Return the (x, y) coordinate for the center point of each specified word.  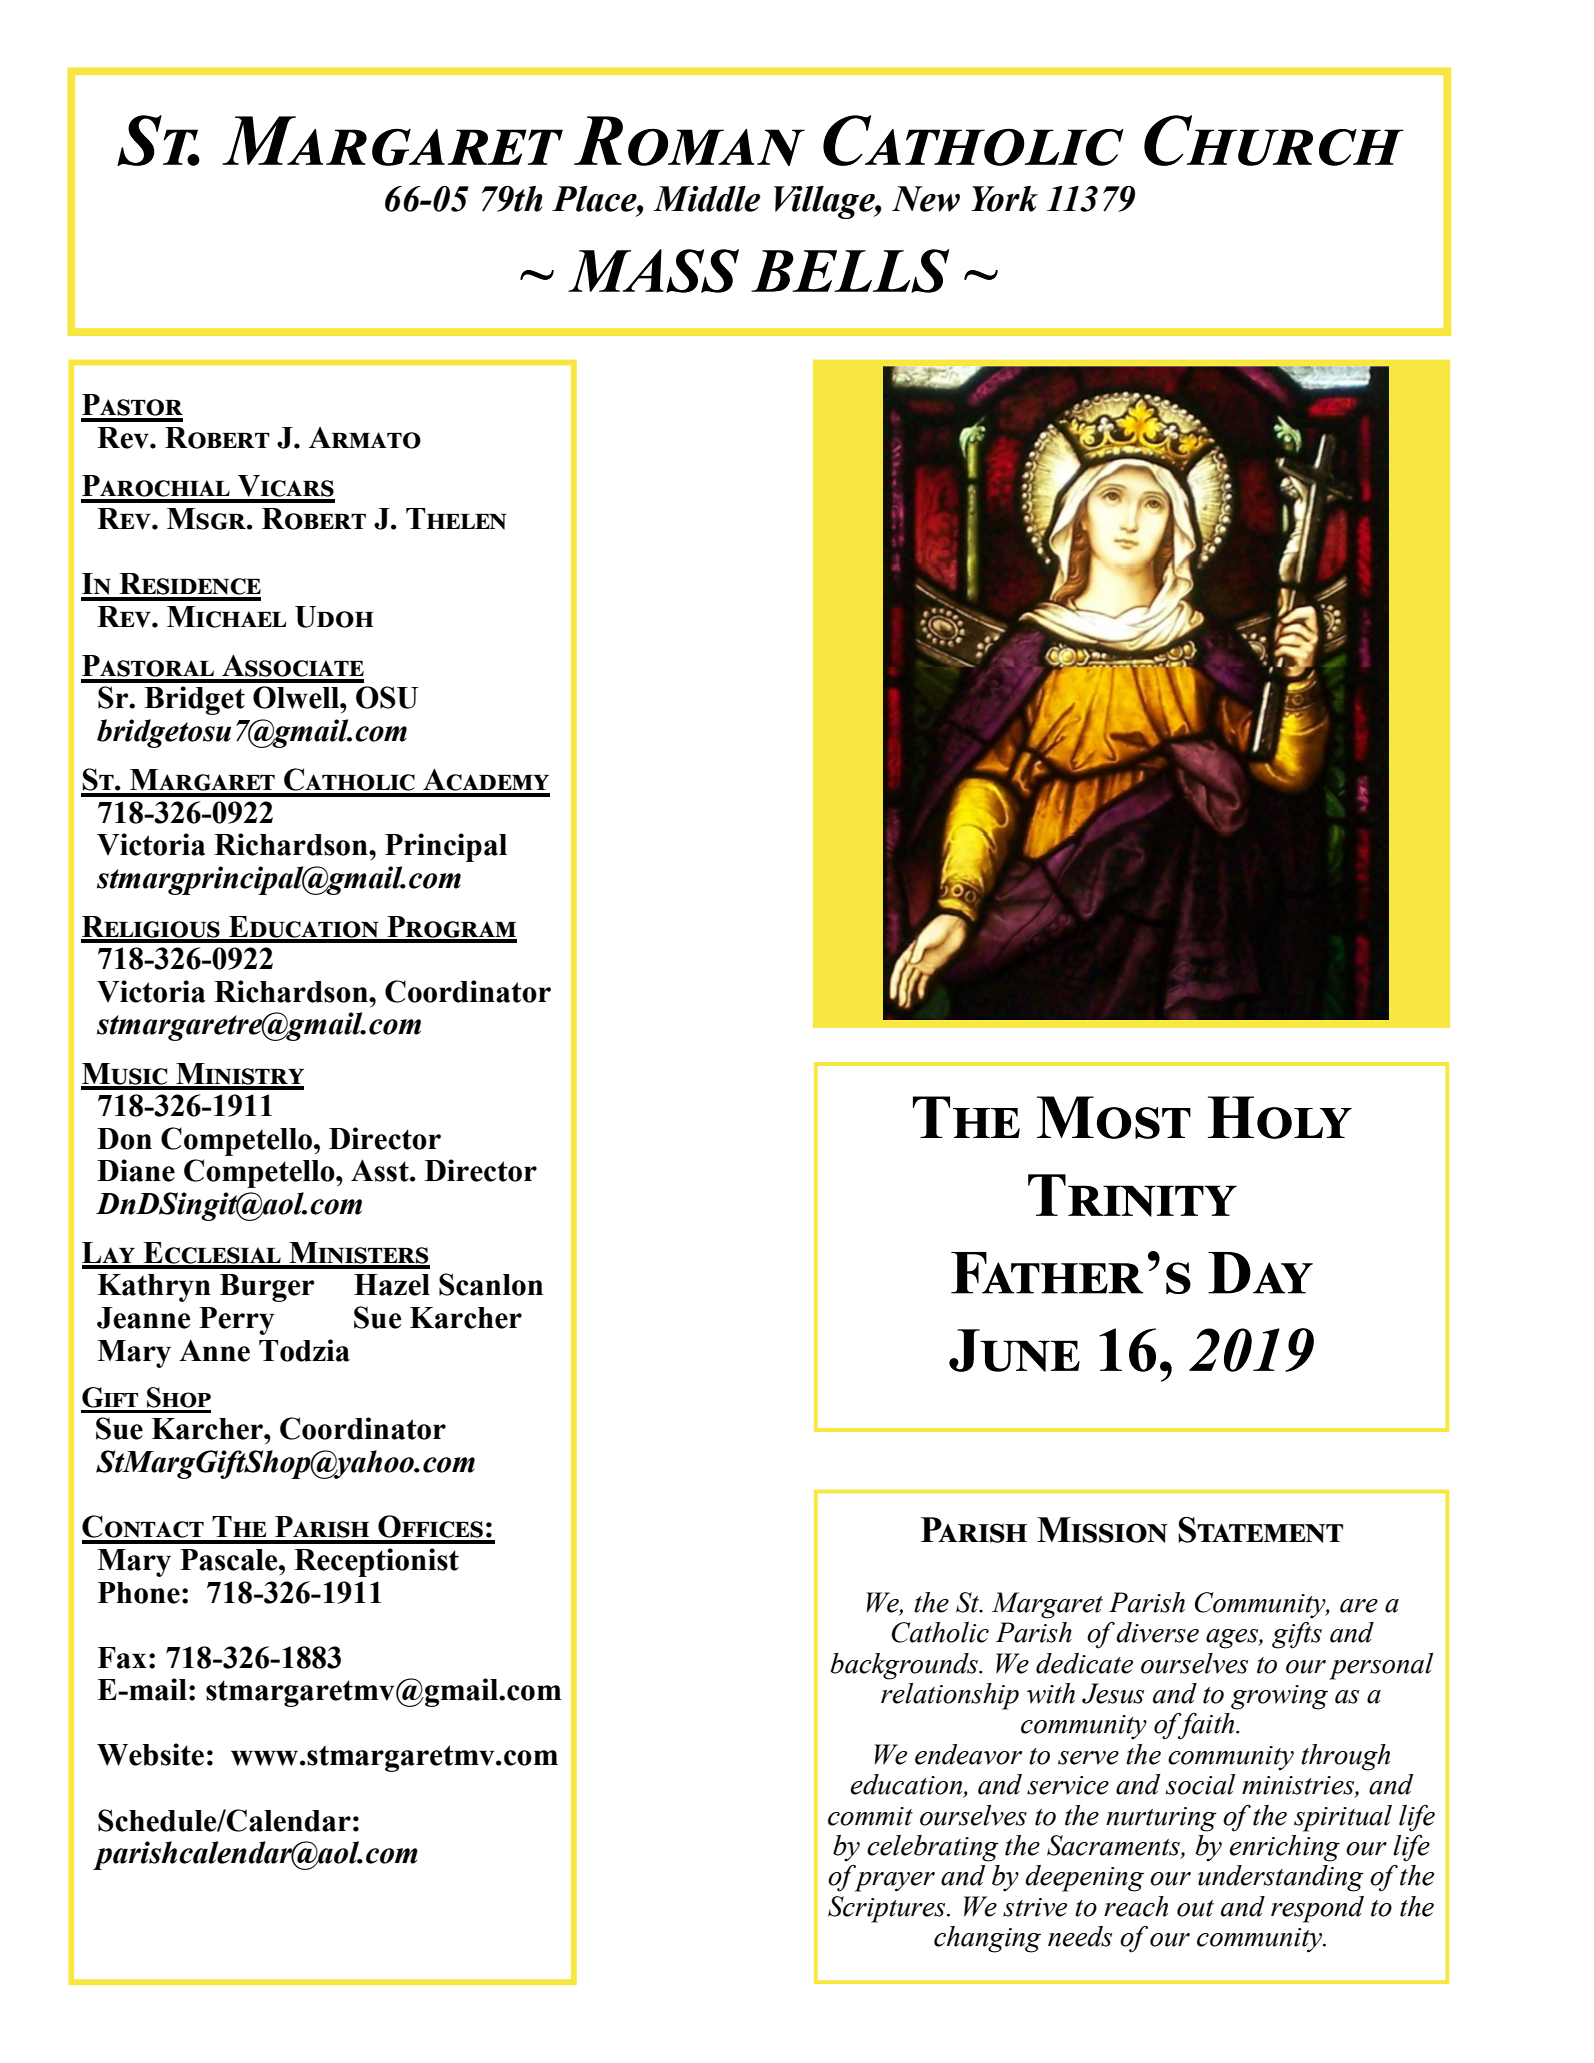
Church (1274, 140)
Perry (236, 1321)
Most (1114, 1117)
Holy (1280, 1117)
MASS (653, 271)
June (1014, 1350)
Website (150, 1754)
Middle (707, 199)
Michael (226, 617)
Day (1260, 1273)
